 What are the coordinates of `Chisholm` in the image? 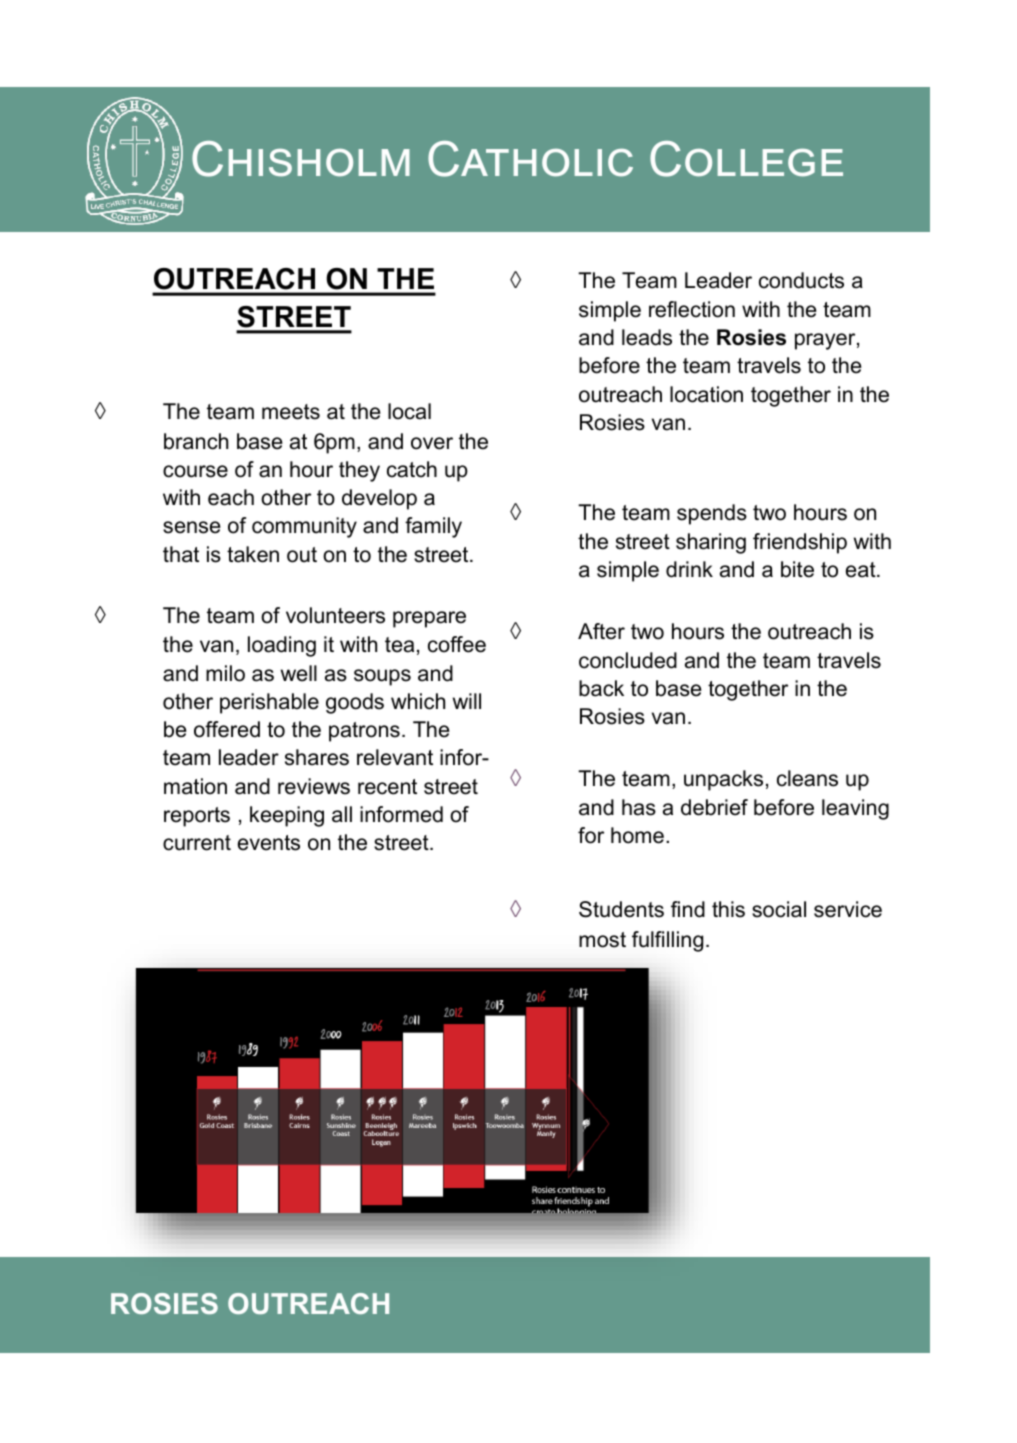 It's located at (301, 159).
